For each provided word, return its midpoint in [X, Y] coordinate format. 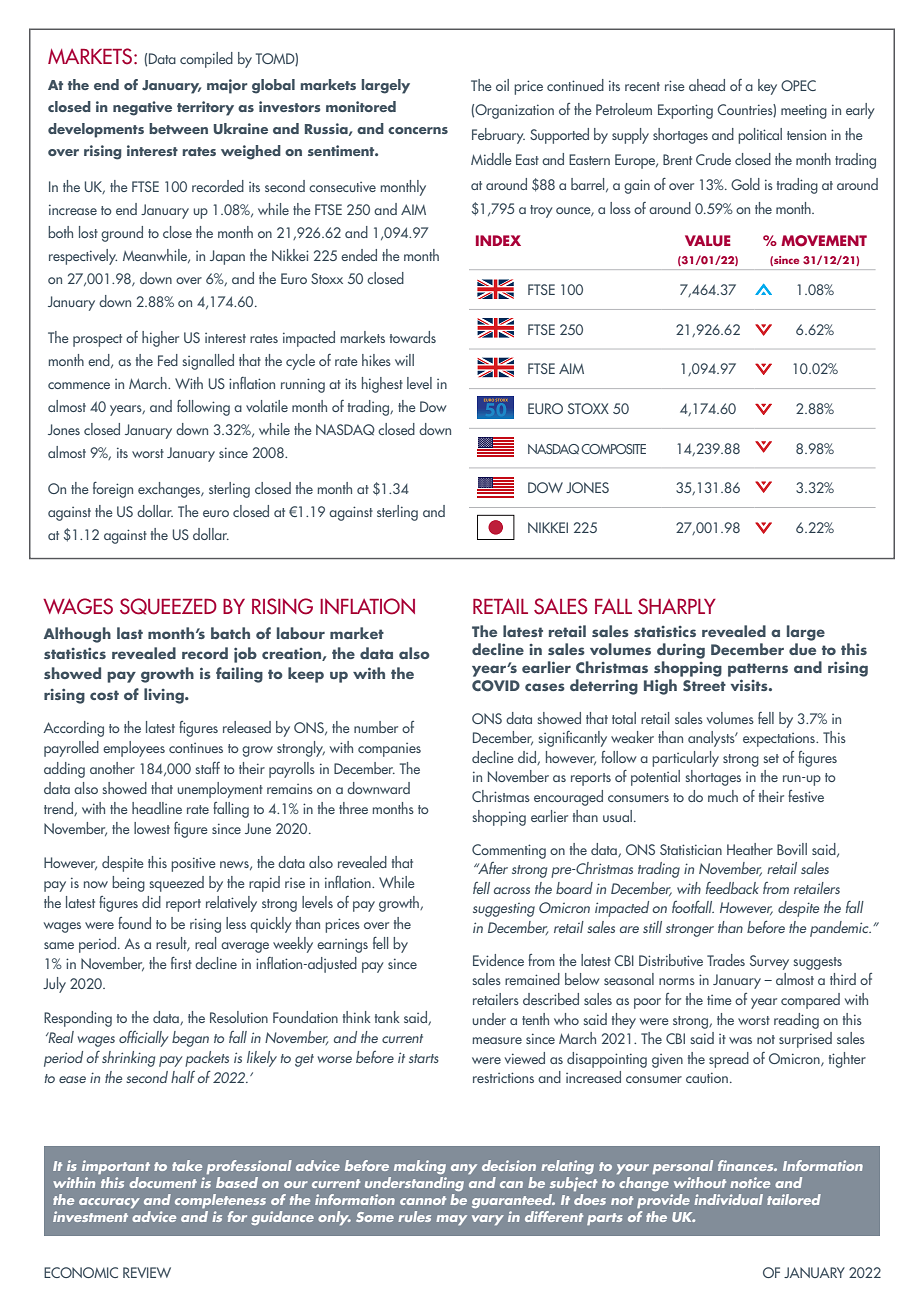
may [451, 1220]
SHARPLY [677, 606]
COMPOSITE [613, 449]
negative [142, 108]
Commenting [509, 851]
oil [502, 85]
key [767, 87]
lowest [152, 828]
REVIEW [147, 1272]
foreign [113, 490]
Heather [750, 849]
